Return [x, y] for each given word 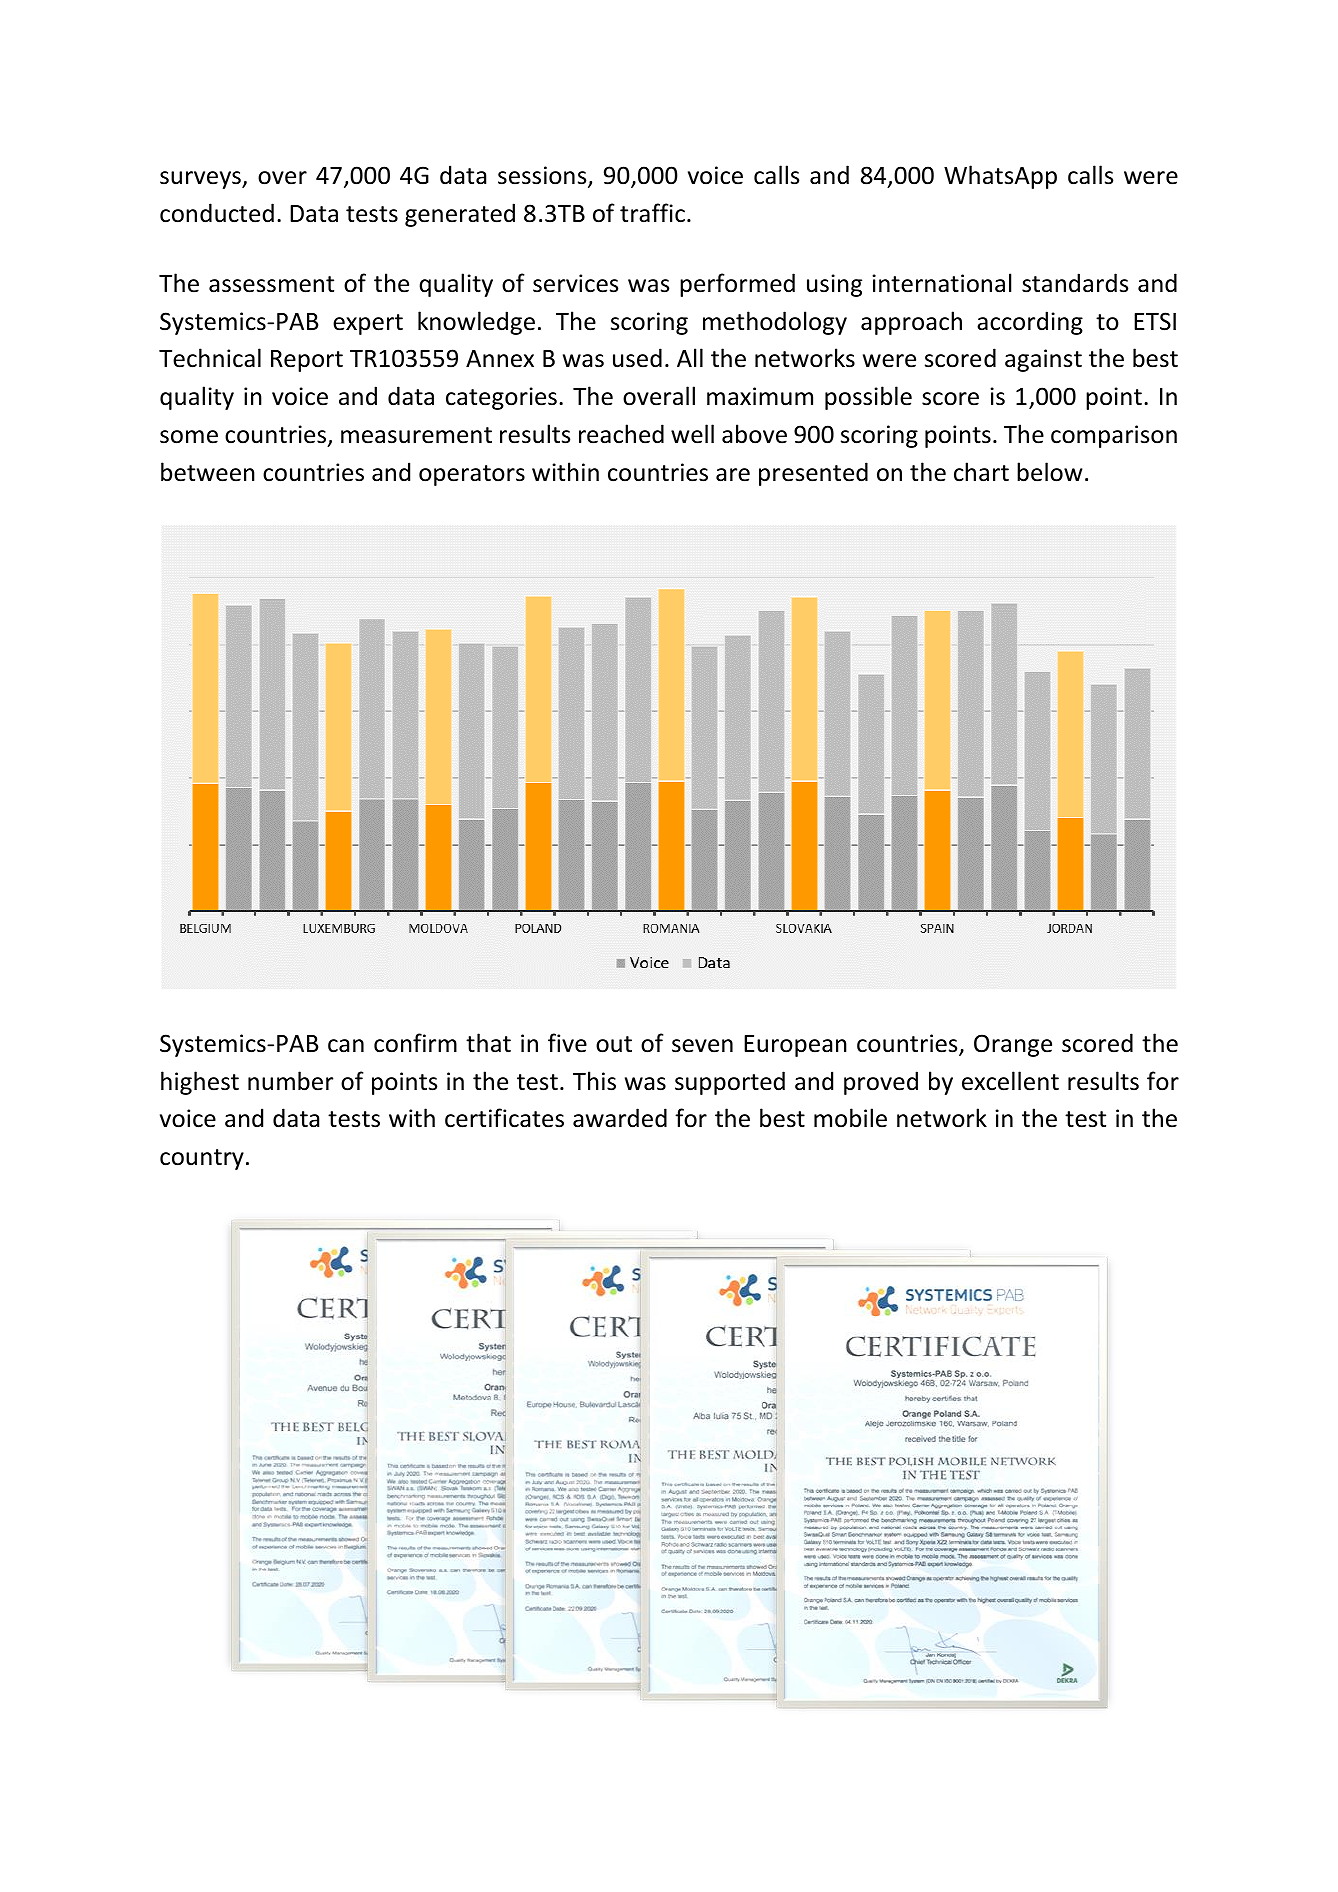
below [1049, 472]
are [733, 475]
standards [1075, 283]
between [208, 472]
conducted [217, 213]
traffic [652, 213]
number [290, 1081]
